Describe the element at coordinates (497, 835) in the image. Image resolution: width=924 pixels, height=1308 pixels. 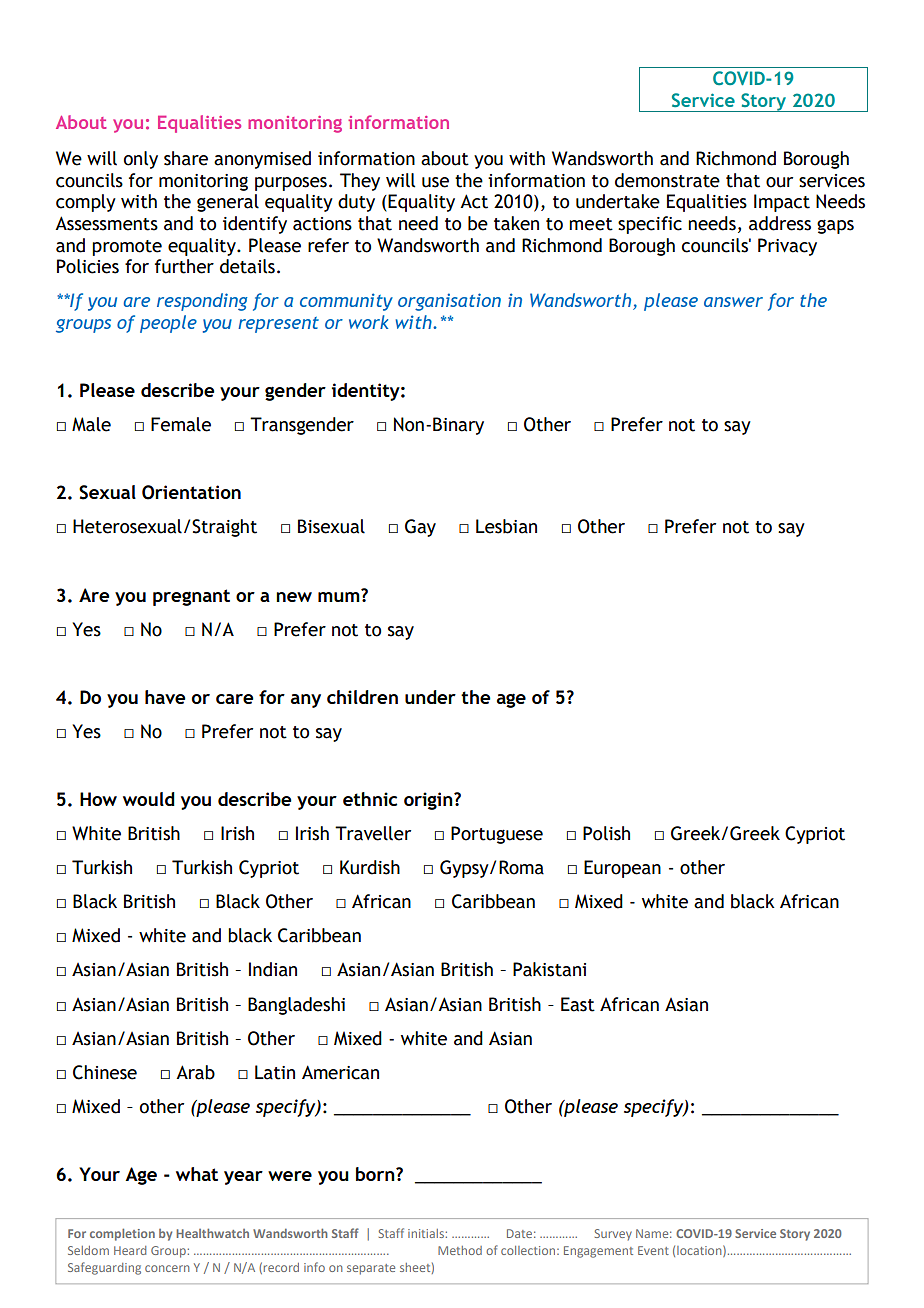
I see `Portuguese` at that location.
